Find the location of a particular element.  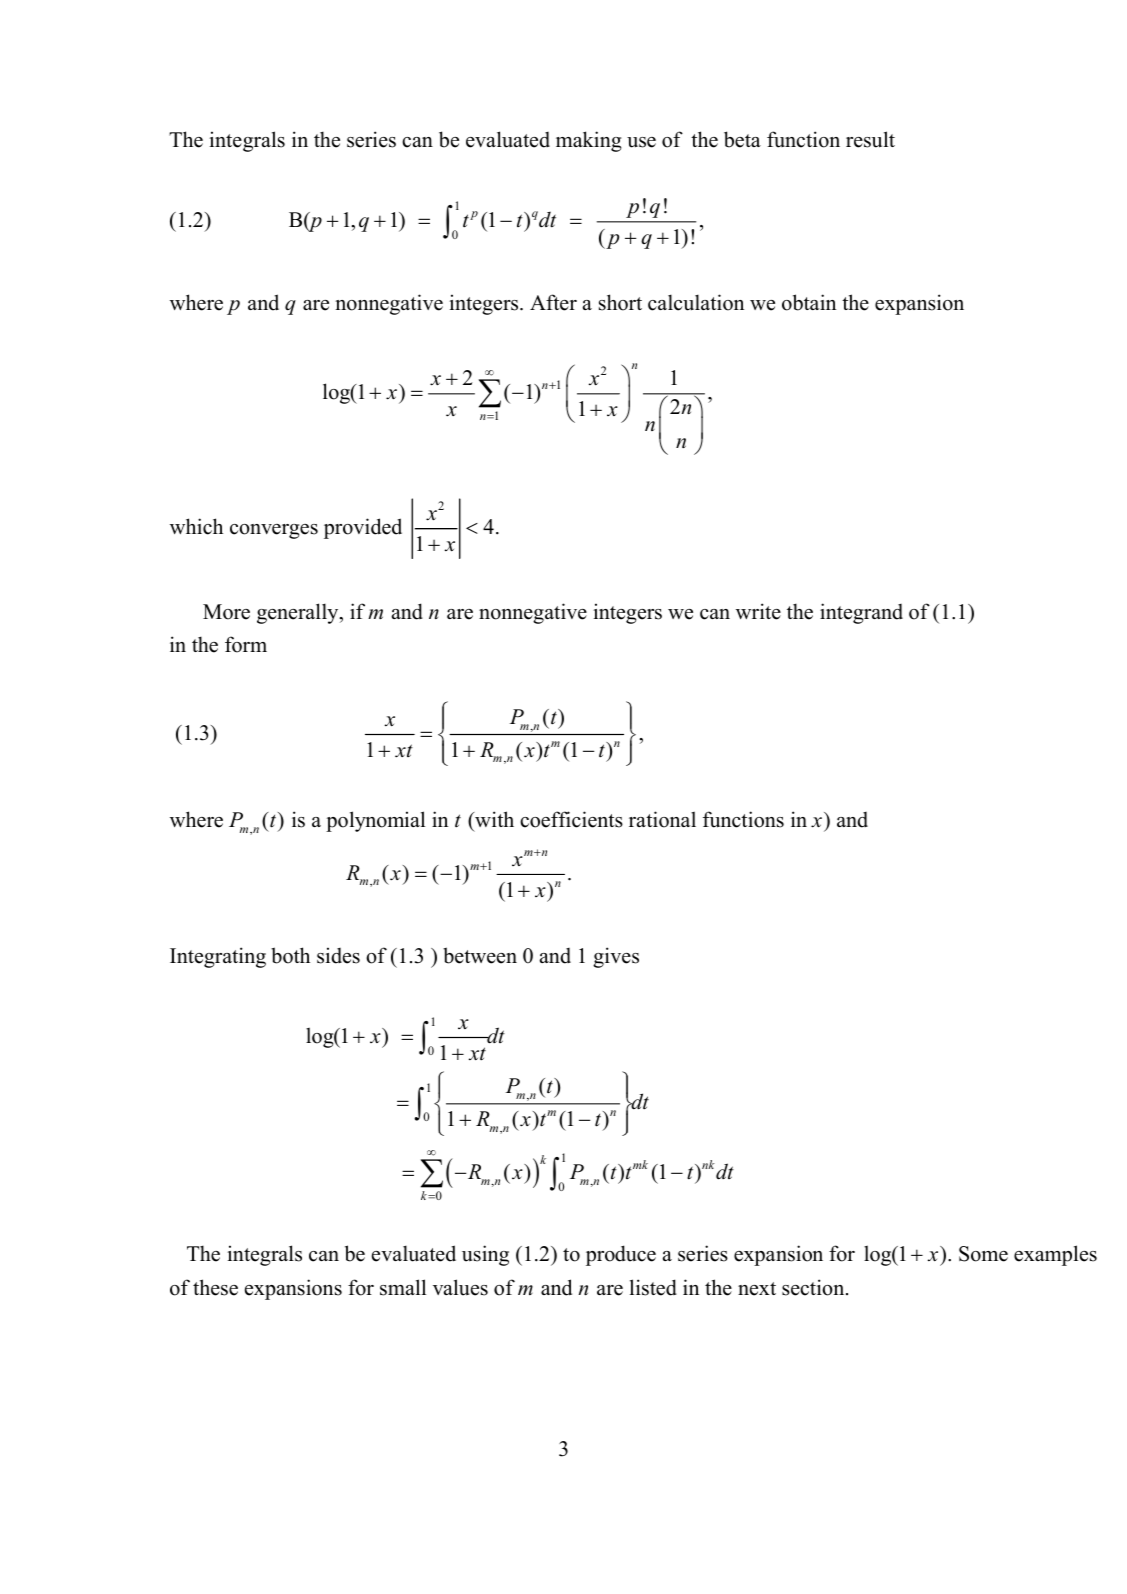

Some is located at coordinates (983, 1254).
